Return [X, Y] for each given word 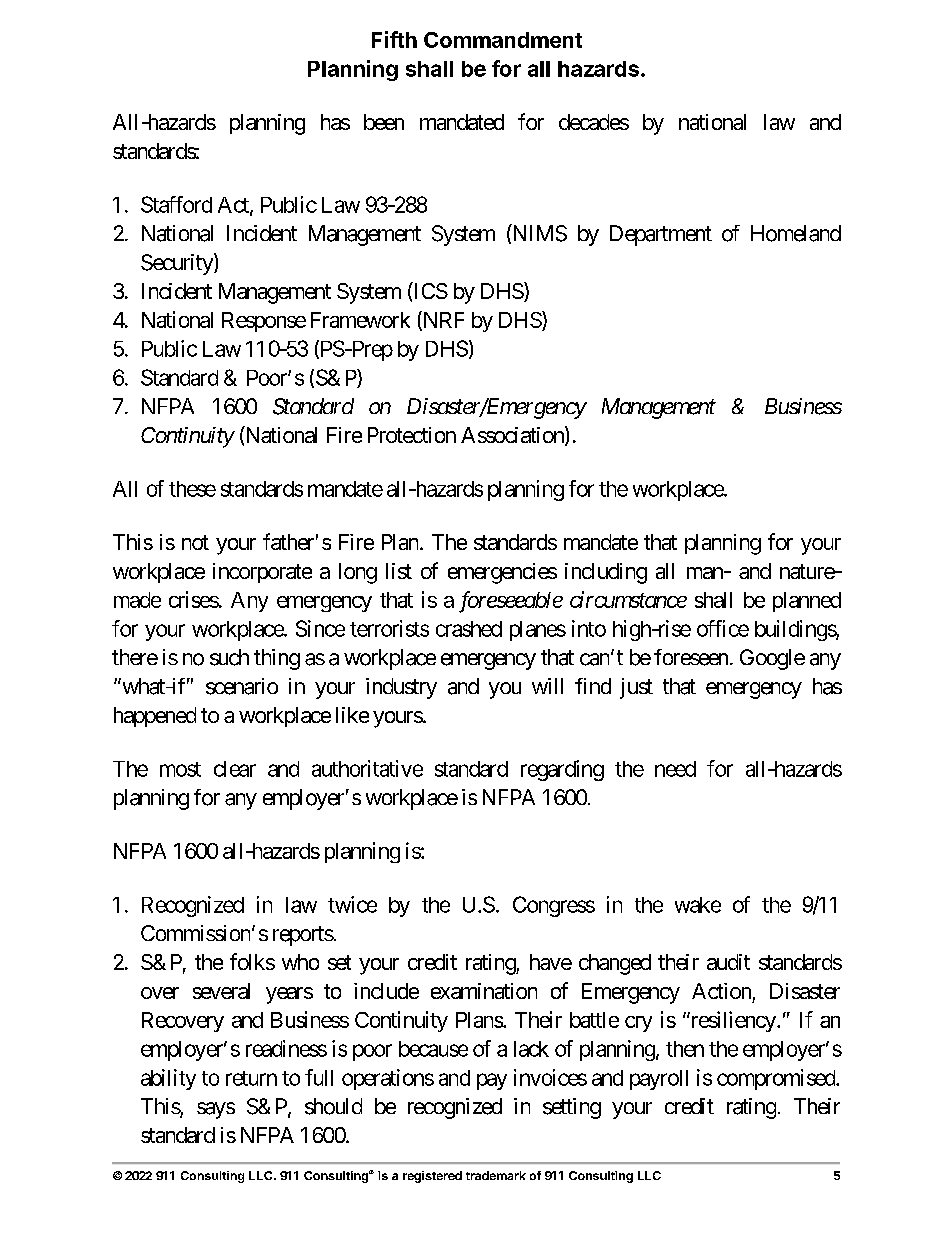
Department [661, 235]
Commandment [503, 40]
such [229, 657]
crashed [469, 629]
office [723, 628]
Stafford [176, 204]
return [251, 1078]
